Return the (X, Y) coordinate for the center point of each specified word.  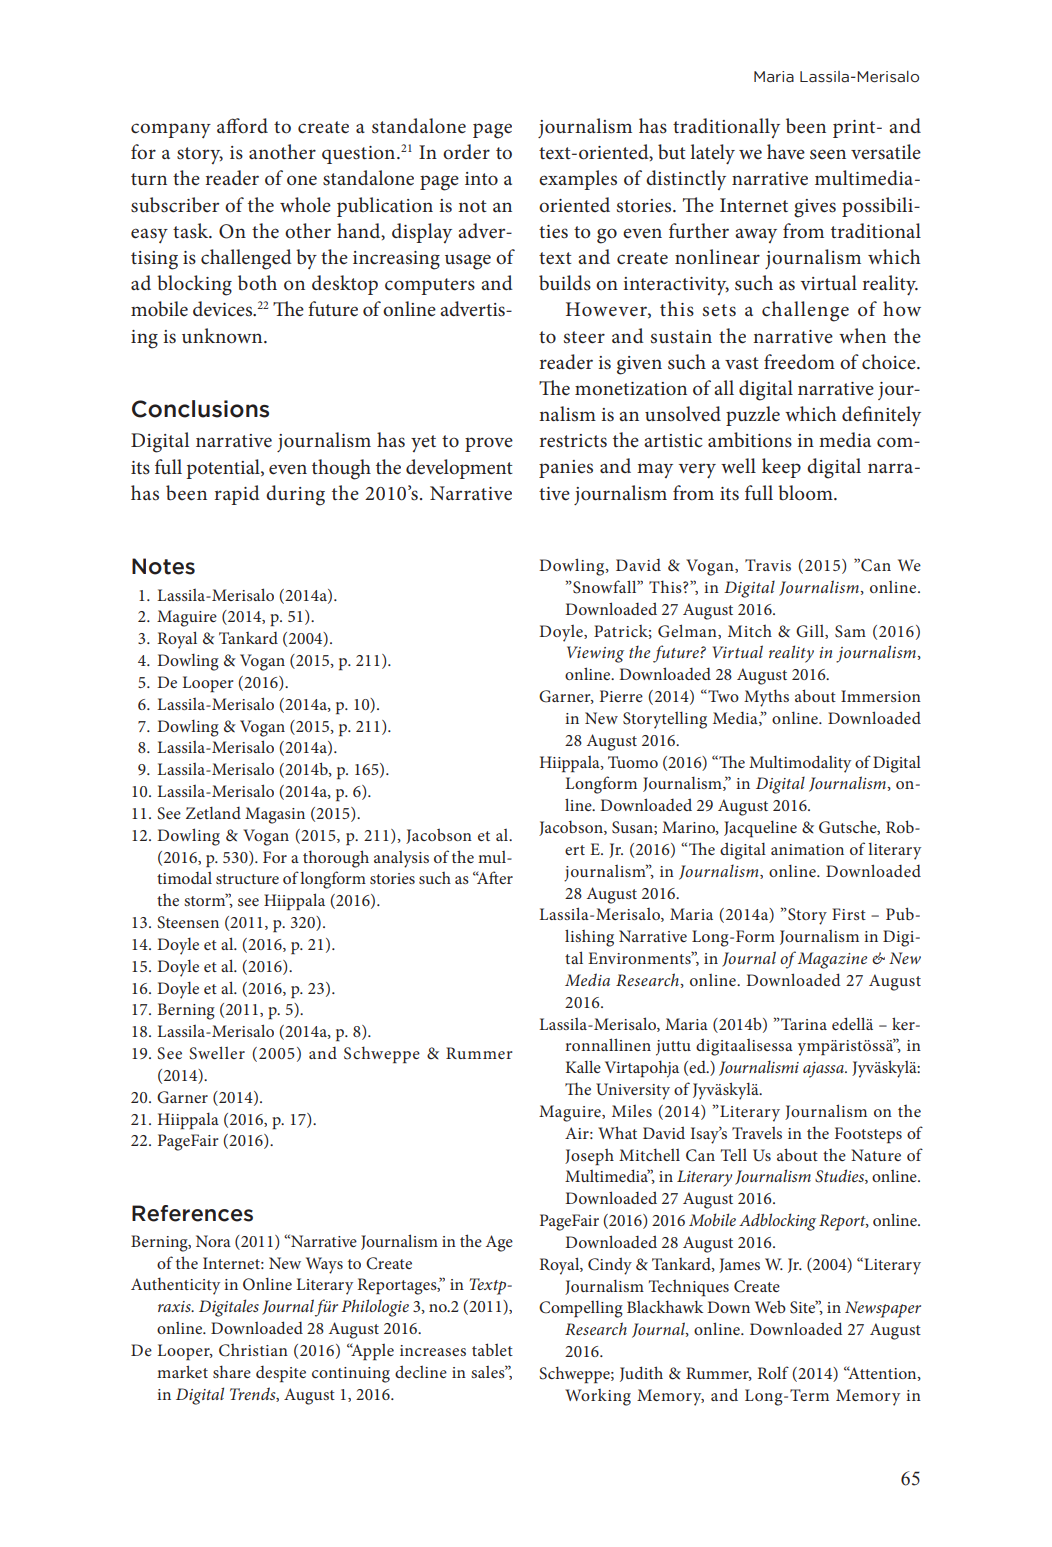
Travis (768, 565)
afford (242, 125)
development (459, 469)
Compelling (581, 1309)
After (494, 877)
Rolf (773, 1372)
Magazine (832, 960)
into (481, 179)
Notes (163, 566)
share (232, 1371)
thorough (336, 859)
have (786, 152)
